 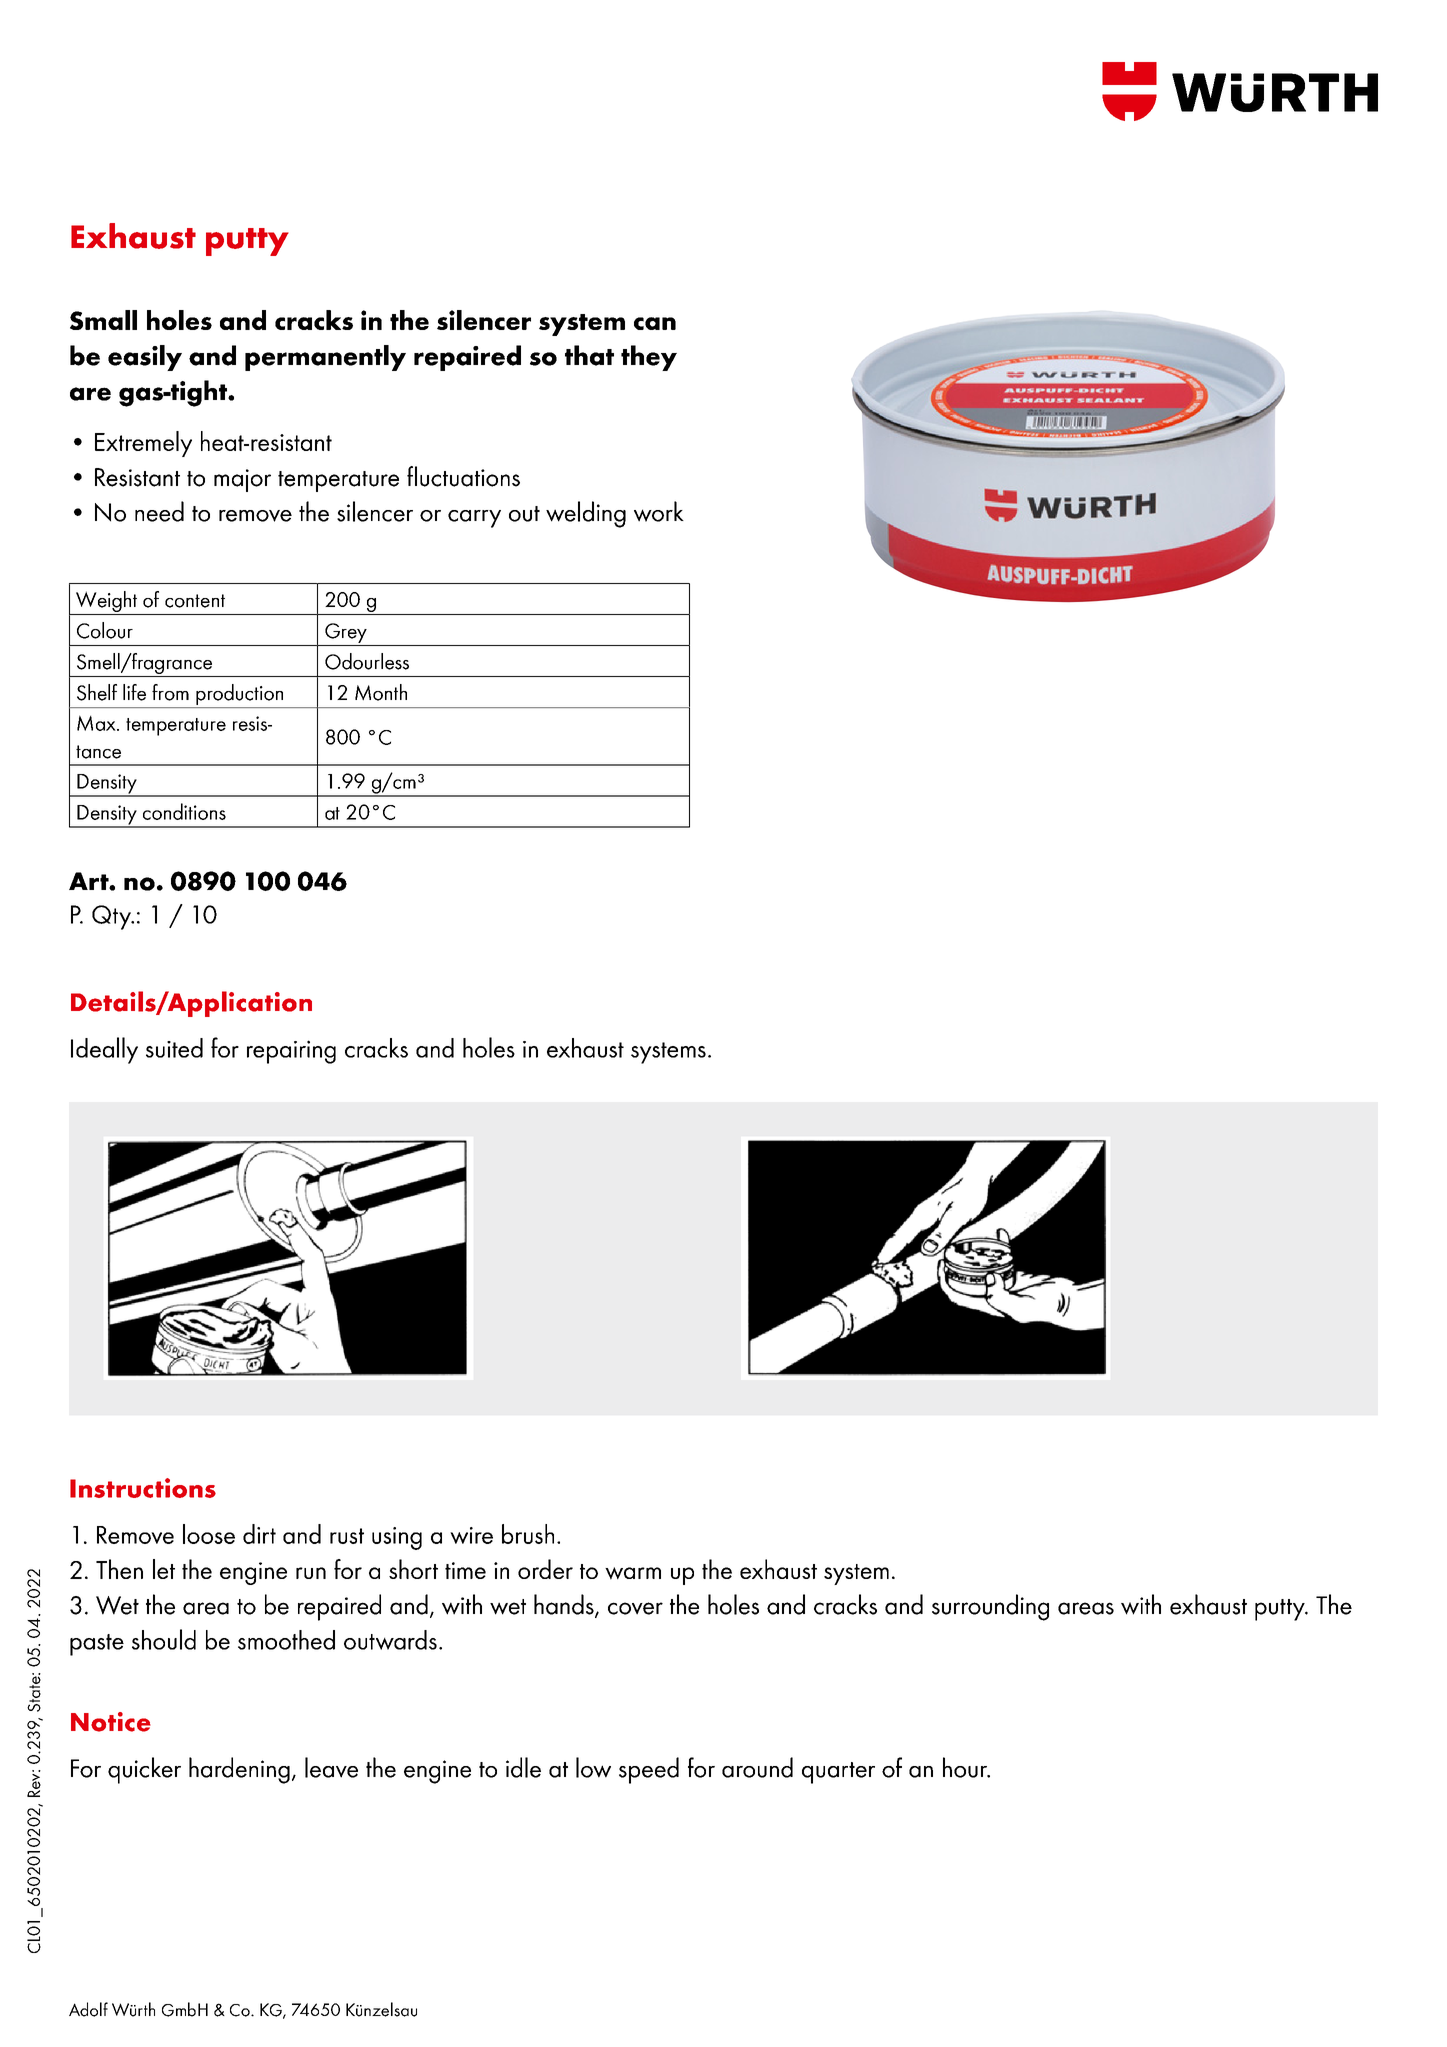 I want to click on easily, so click(x=145, y=358).
